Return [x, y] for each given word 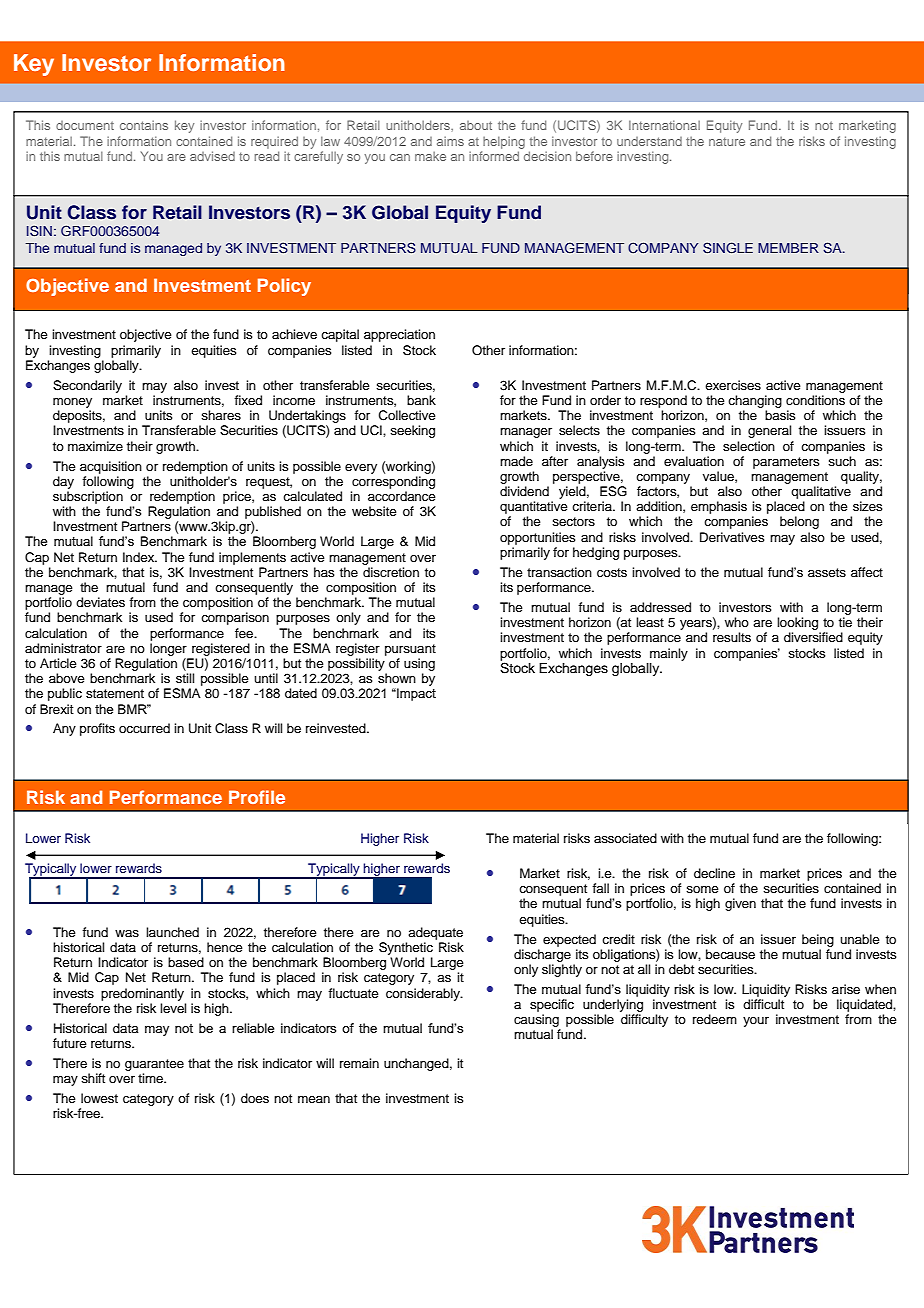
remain [359, 1063]
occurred [144, 728]
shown [397, 678]
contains [144, 125]
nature [727, 141]
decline [714, 873]
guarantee [154, 1065]
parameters [786, 463]
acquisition [111, 467]
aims [450, 141]
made [516, 461]
